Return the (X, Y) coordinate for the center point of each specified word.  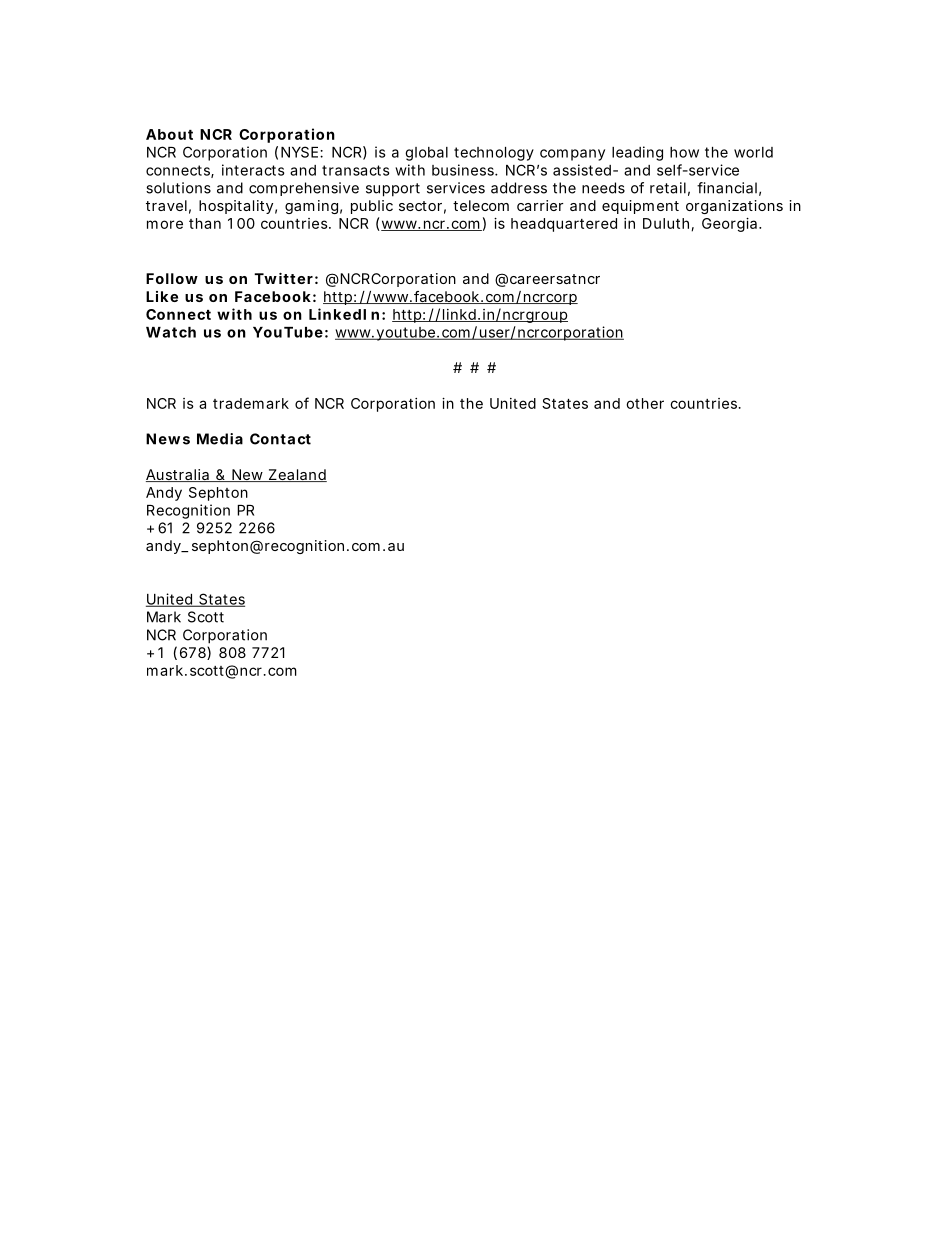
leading (637, 153)
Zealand (297, 475)
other (645, 403)
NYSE (301, 152)
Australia (179, 475)
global (426, 154)
